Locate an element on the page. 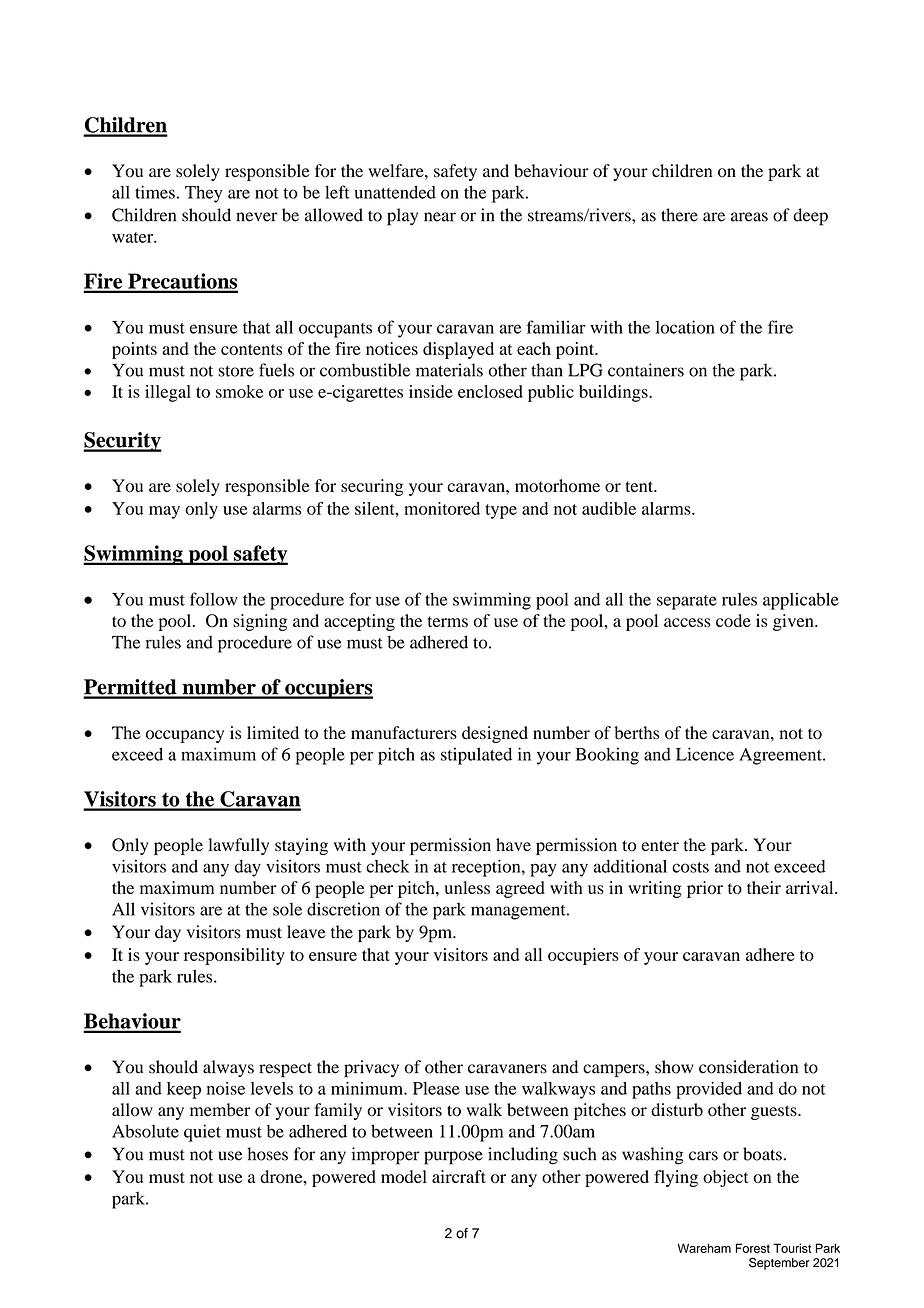  illegal is located at coordinates (168, 393).
